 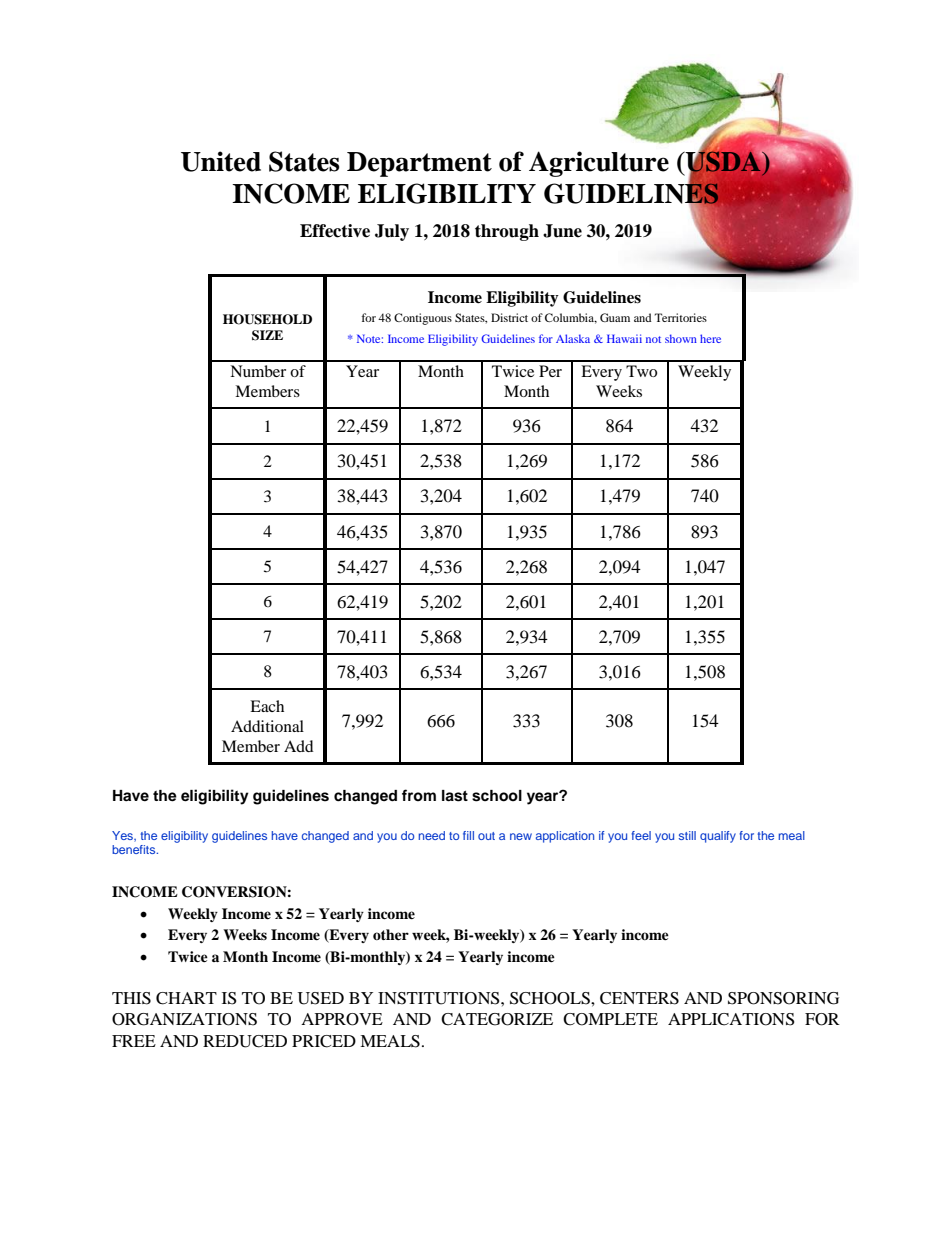 I want to click on United, so click(x=221, y=161).
